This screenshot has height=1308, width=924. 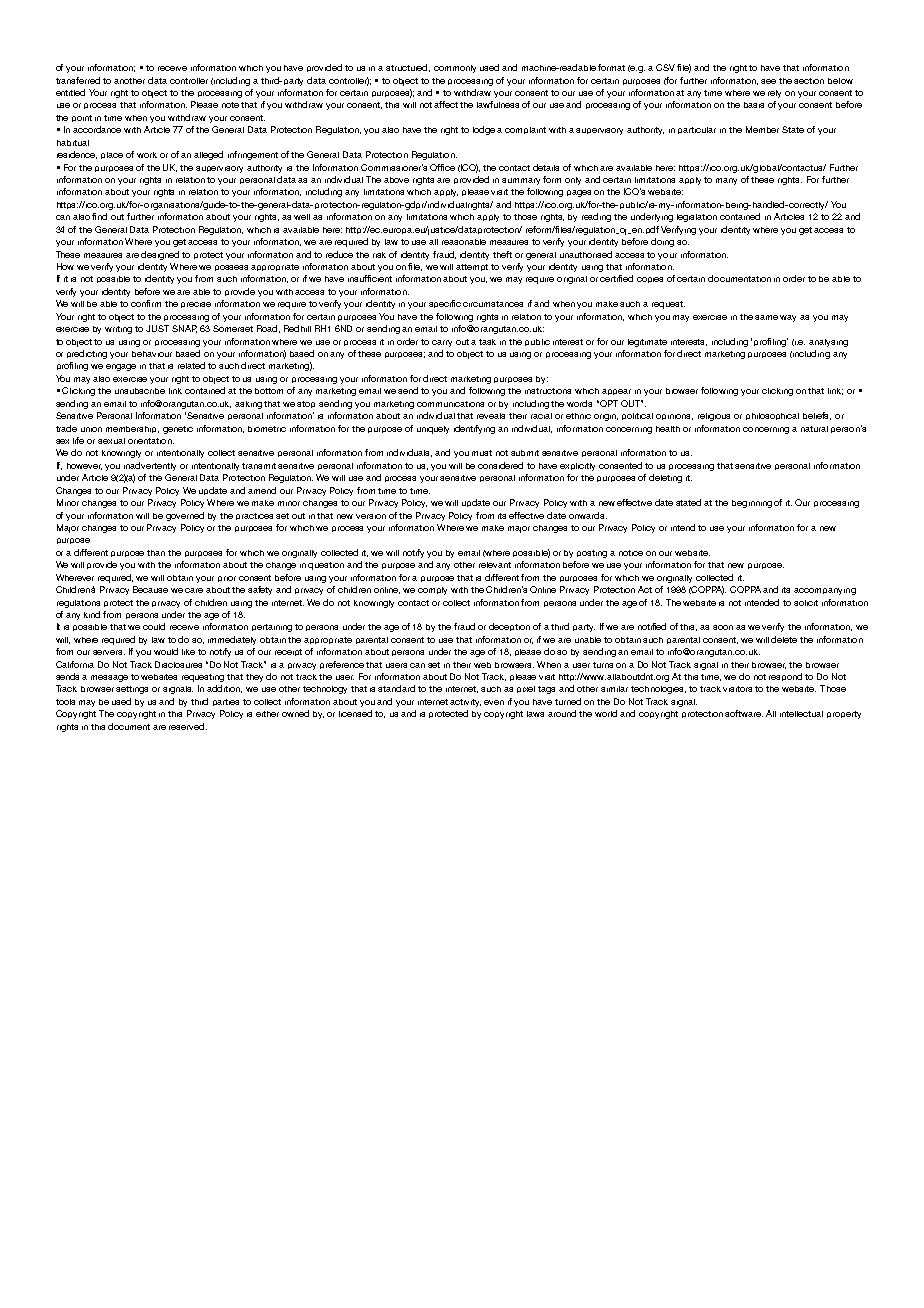 I want to click on philosophical, so click(x=772, y=416).
